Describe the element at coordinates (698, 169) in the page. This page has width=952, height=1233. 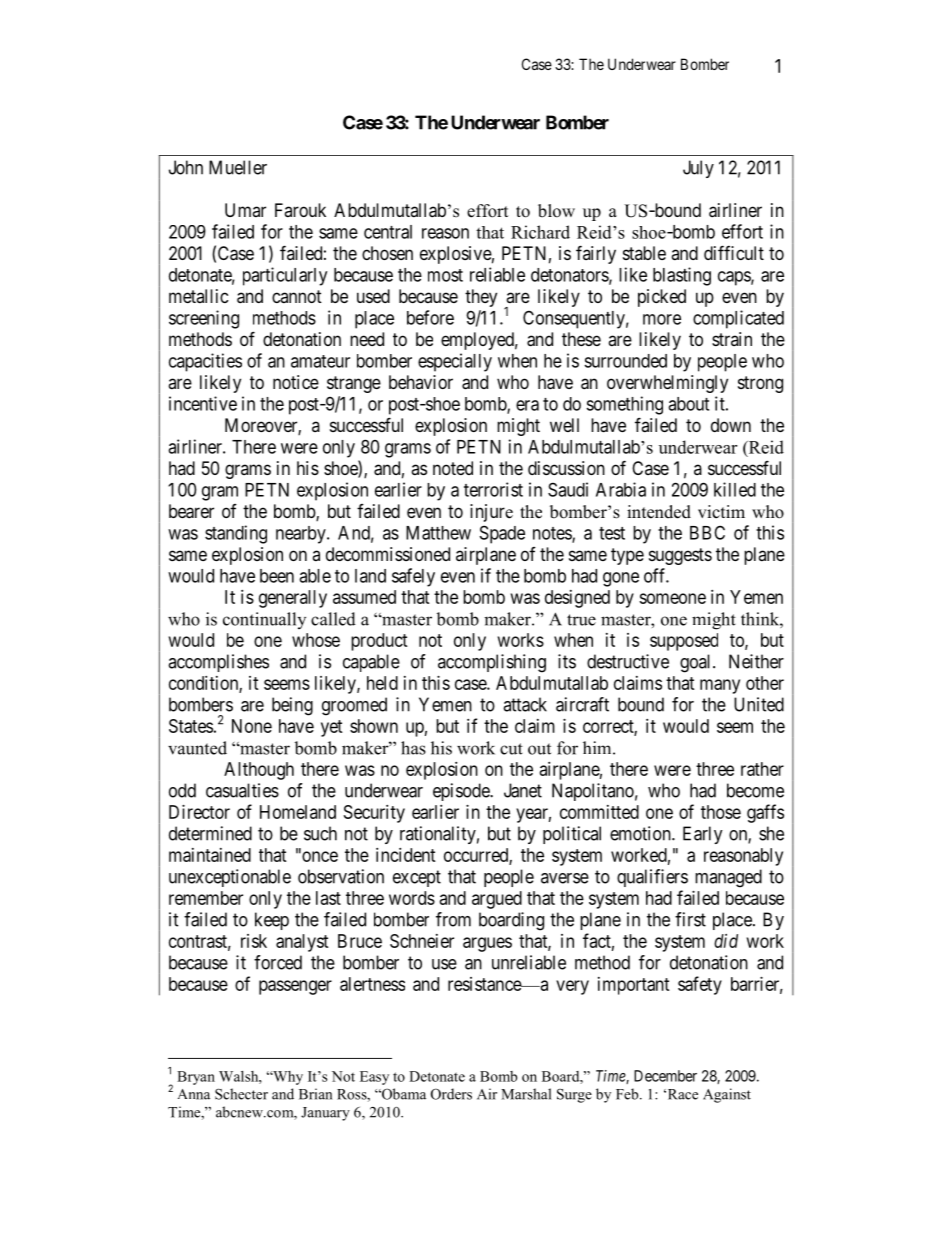
I see `July` at that location.
